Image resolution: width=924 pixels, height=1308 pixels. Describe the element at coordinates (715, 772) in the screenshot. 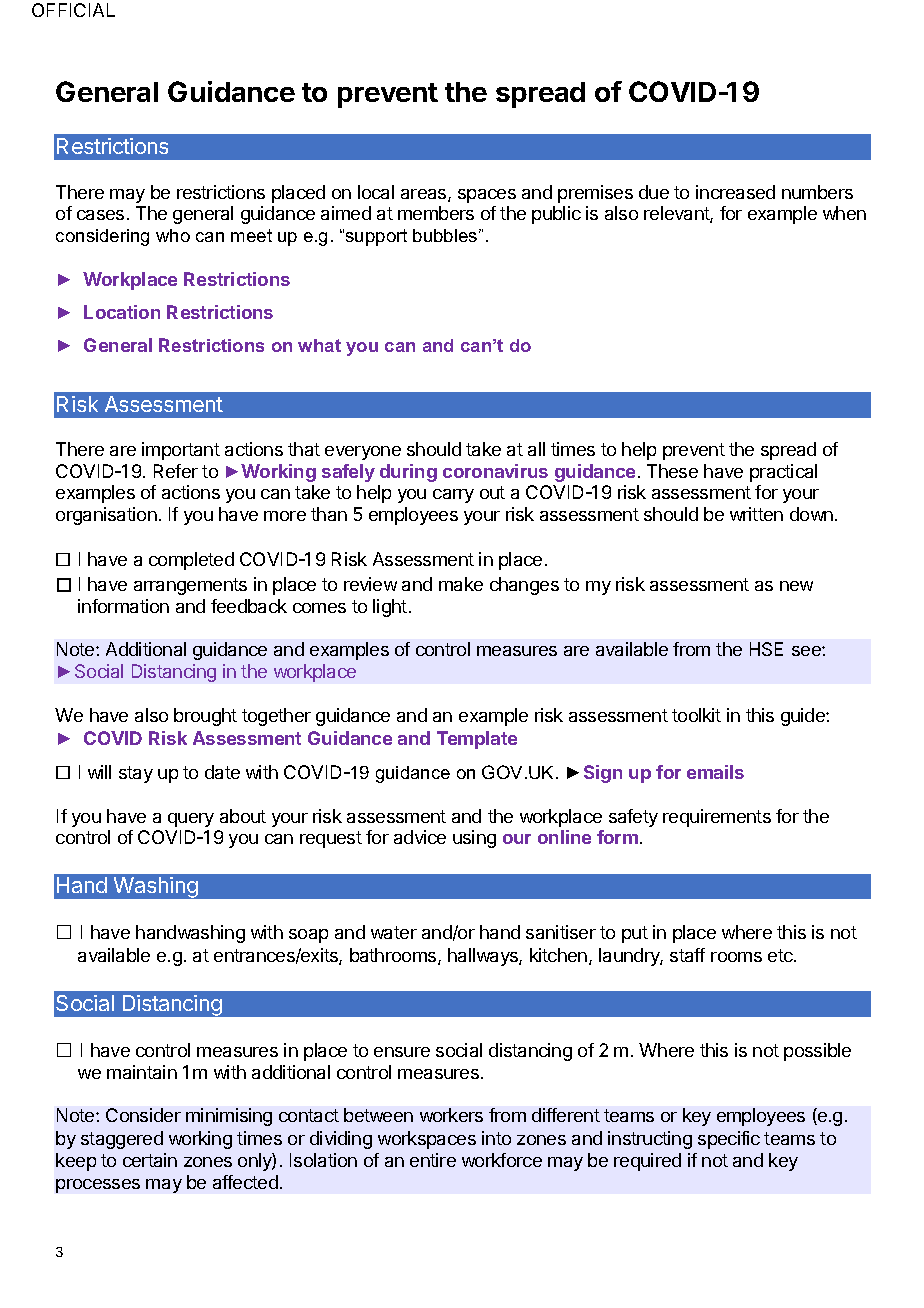

I see `emails` at that location.
